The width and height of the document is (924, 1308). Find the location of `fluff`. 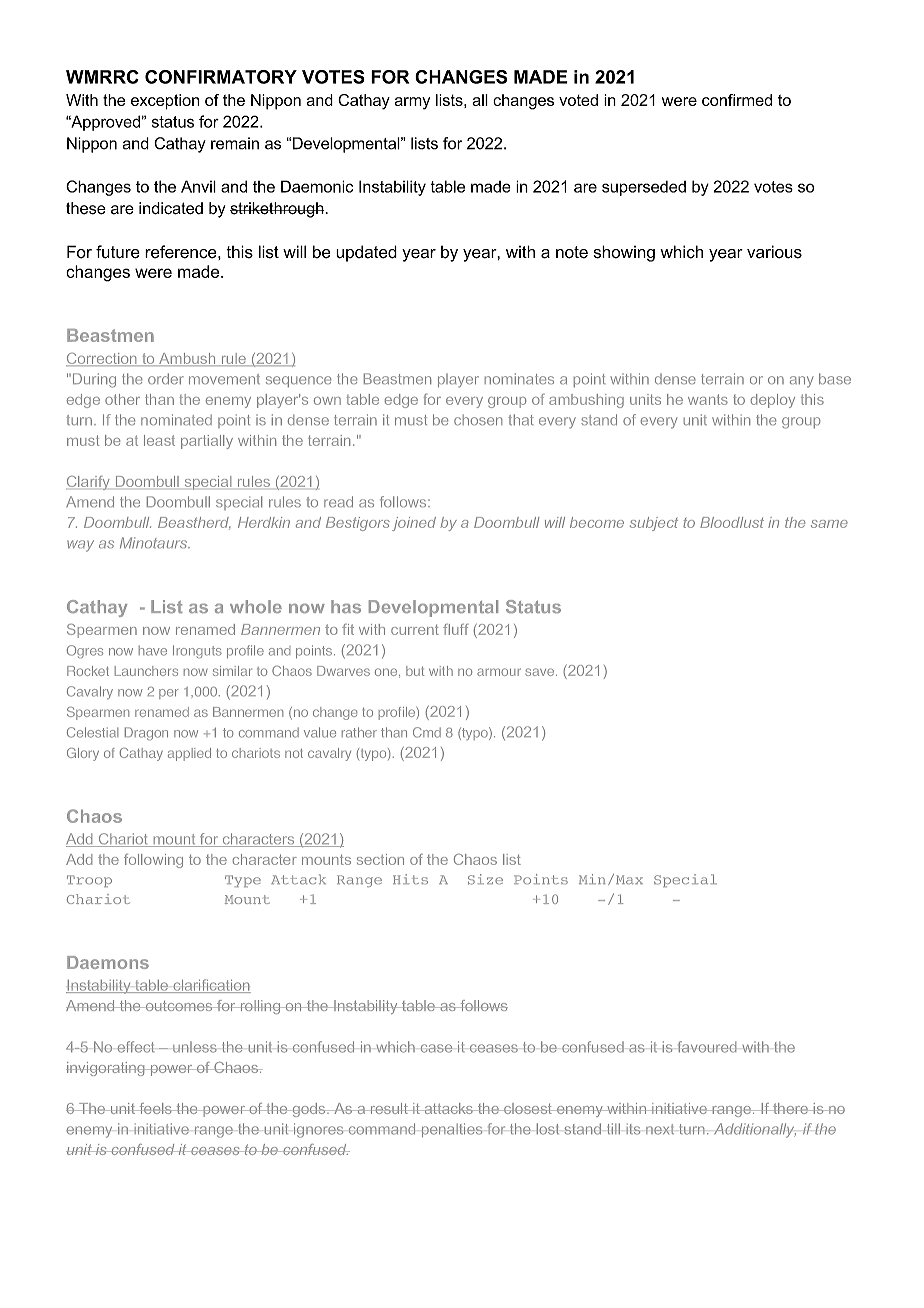

fluff is located at coordinates (456, 629).
